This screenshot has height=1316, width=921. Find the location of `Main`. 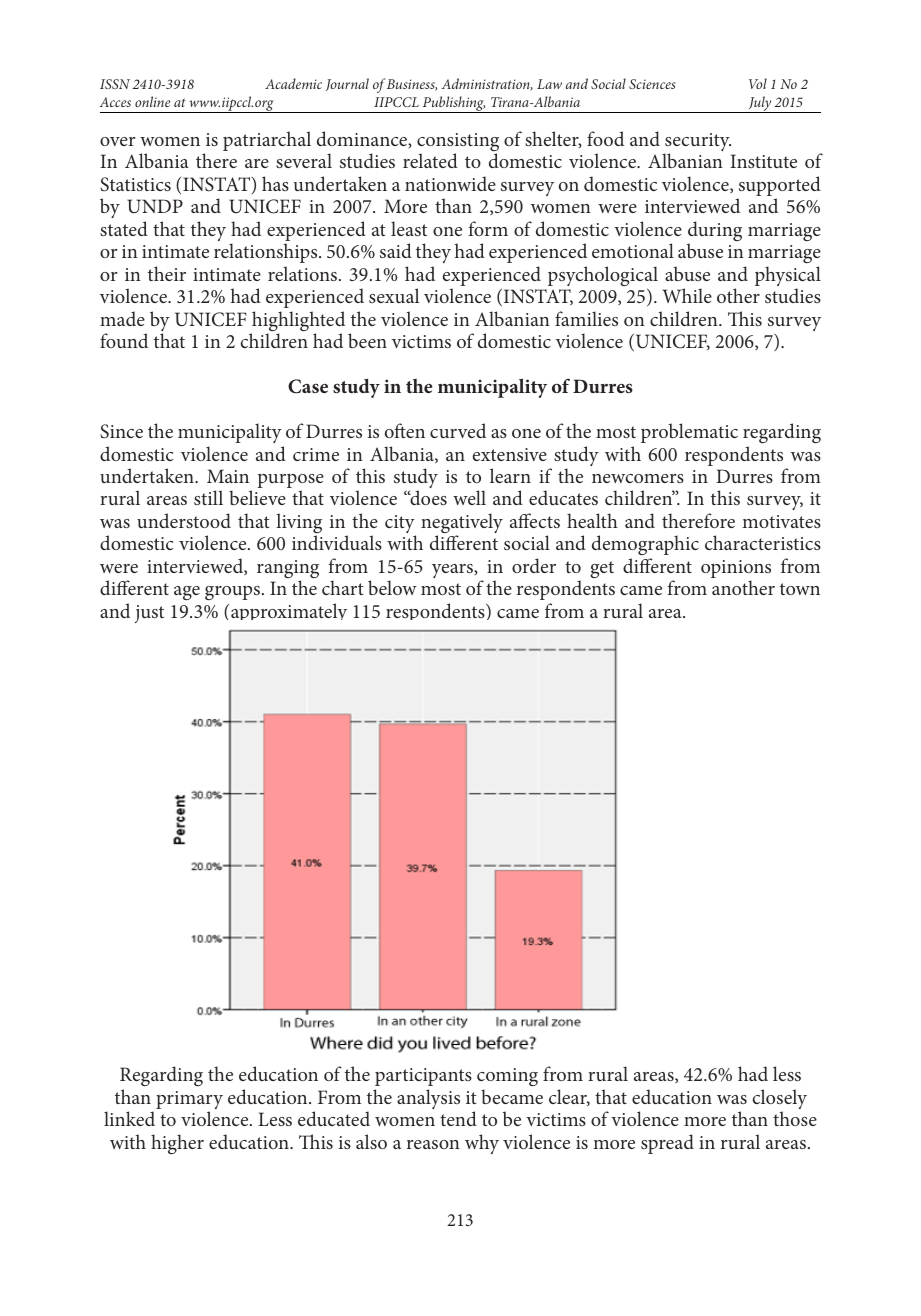

Main is located at coordinates (228, 476).
